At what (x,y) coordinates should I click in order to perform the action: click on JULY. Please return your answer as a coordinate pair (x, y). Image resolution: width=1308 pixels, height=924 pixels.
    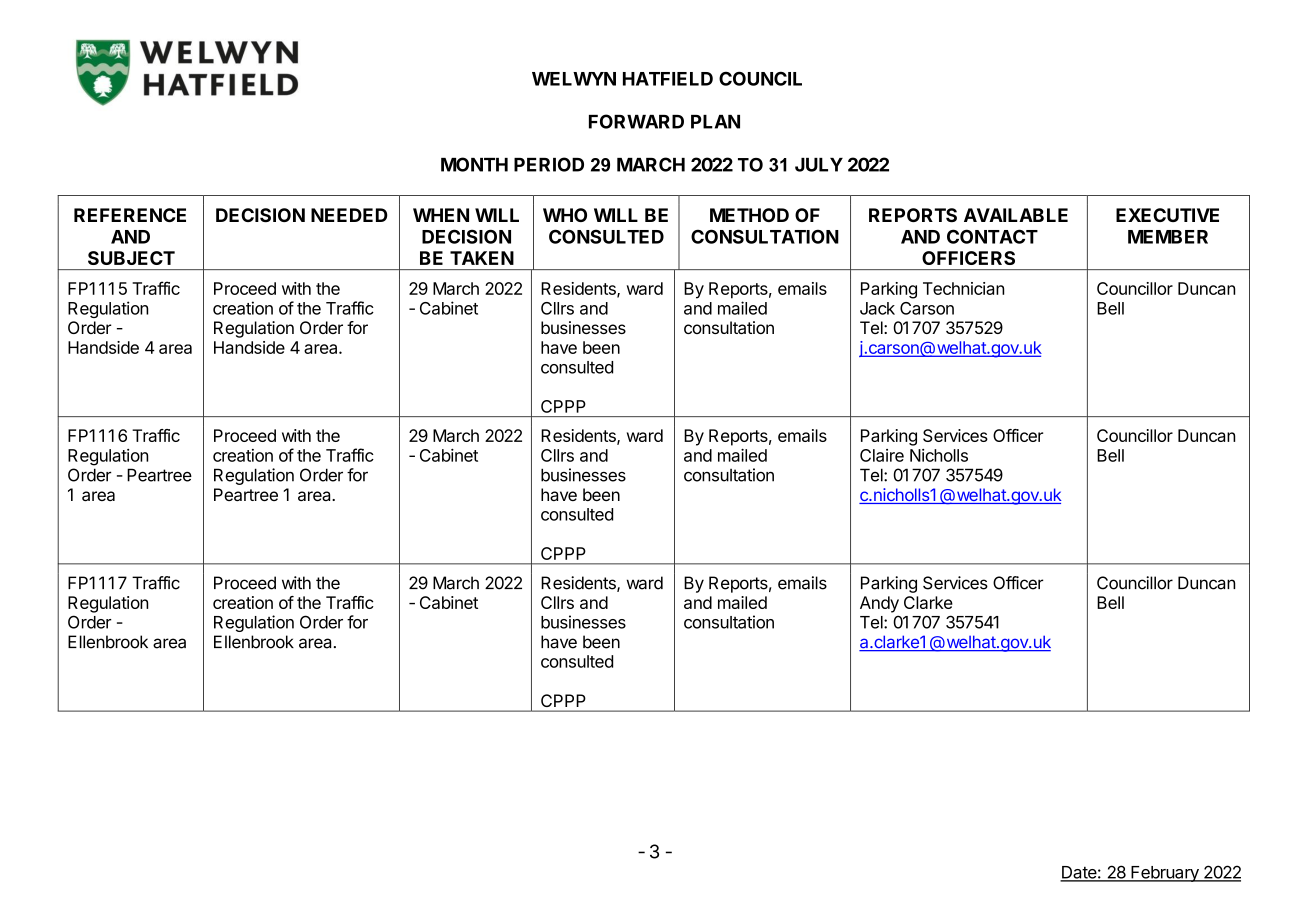
    Looking at the image, I should click on (819, 165).
